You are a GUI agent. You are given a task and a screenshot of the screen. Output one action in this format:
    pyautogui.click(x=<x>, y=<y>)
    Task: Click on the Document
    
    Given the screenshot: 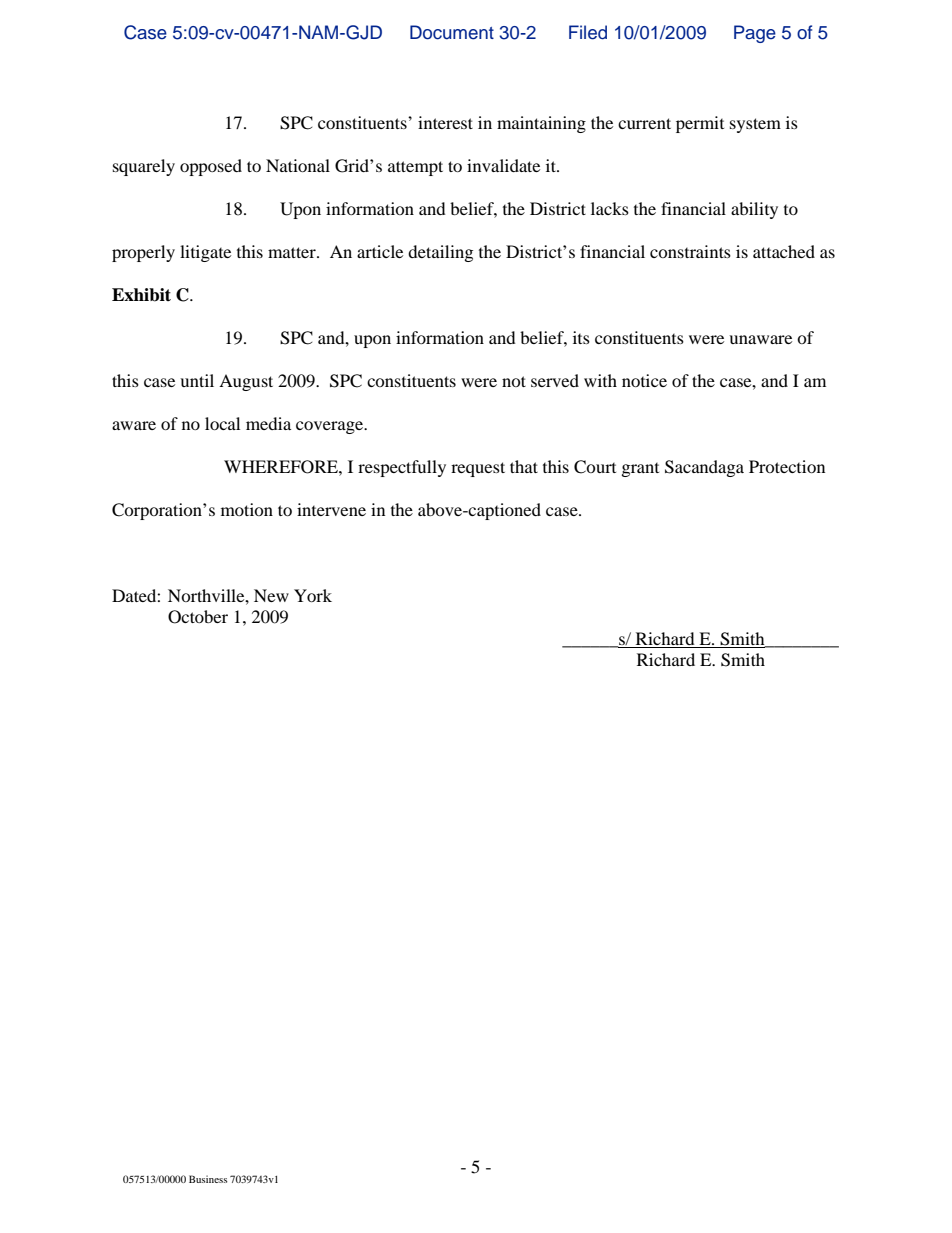 What is the action you would take?
    pyautogui.click(x=452, y=32)
